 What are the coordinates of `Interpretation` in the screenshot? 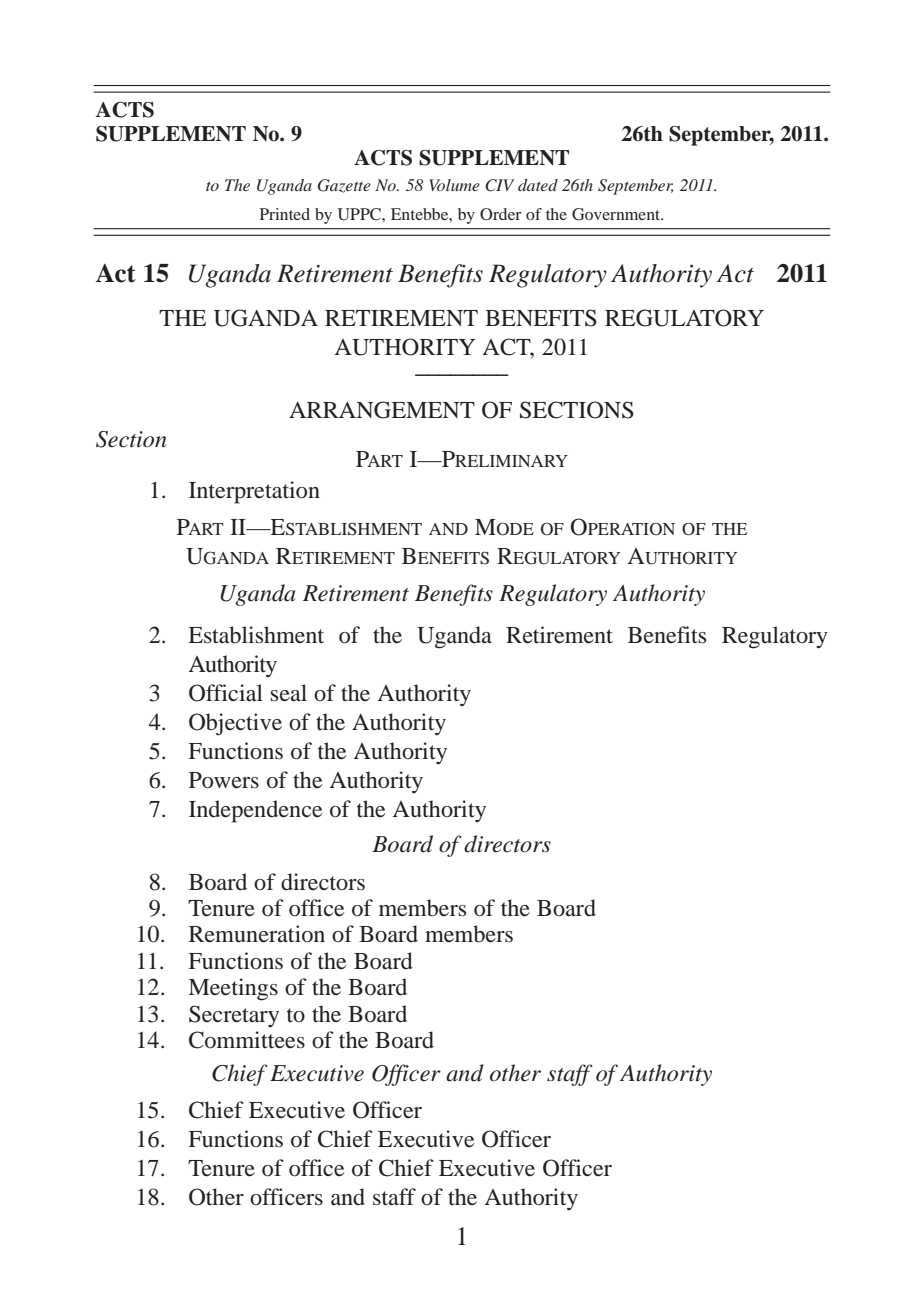 It's located at (254, 492).
